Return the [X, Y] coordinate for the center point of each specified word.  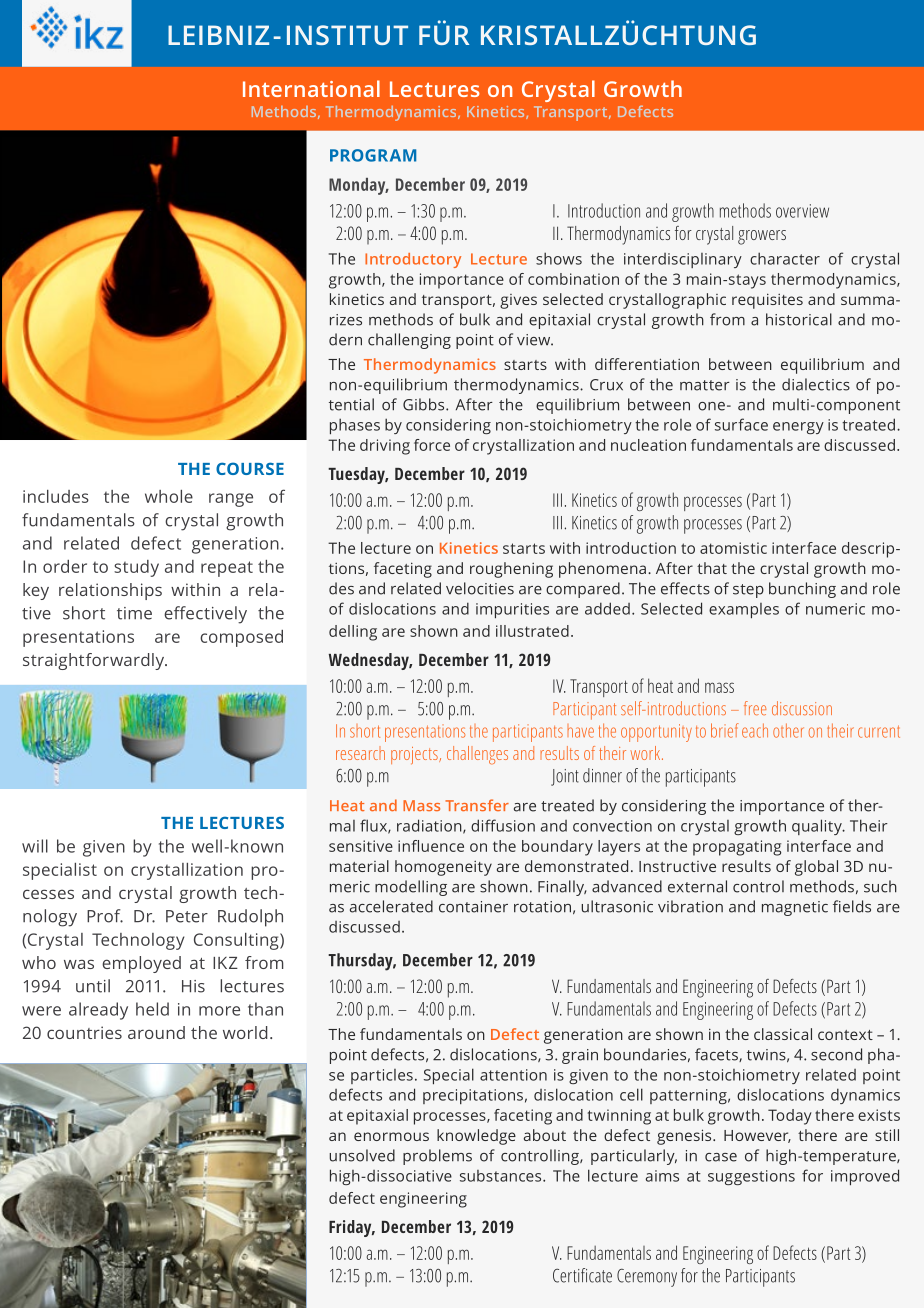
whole [169, 496]
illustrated [532, 631]
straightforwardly [95, 661]
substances [502, 1176]
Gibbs [425, 404]
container [473, 907]
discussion [802, 708]
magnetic [795, 908]
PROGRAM [373, 155]
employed [141, 964]
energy [798, 428]
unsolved [362, 1155]
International [311, 88]
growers [762, 237]
